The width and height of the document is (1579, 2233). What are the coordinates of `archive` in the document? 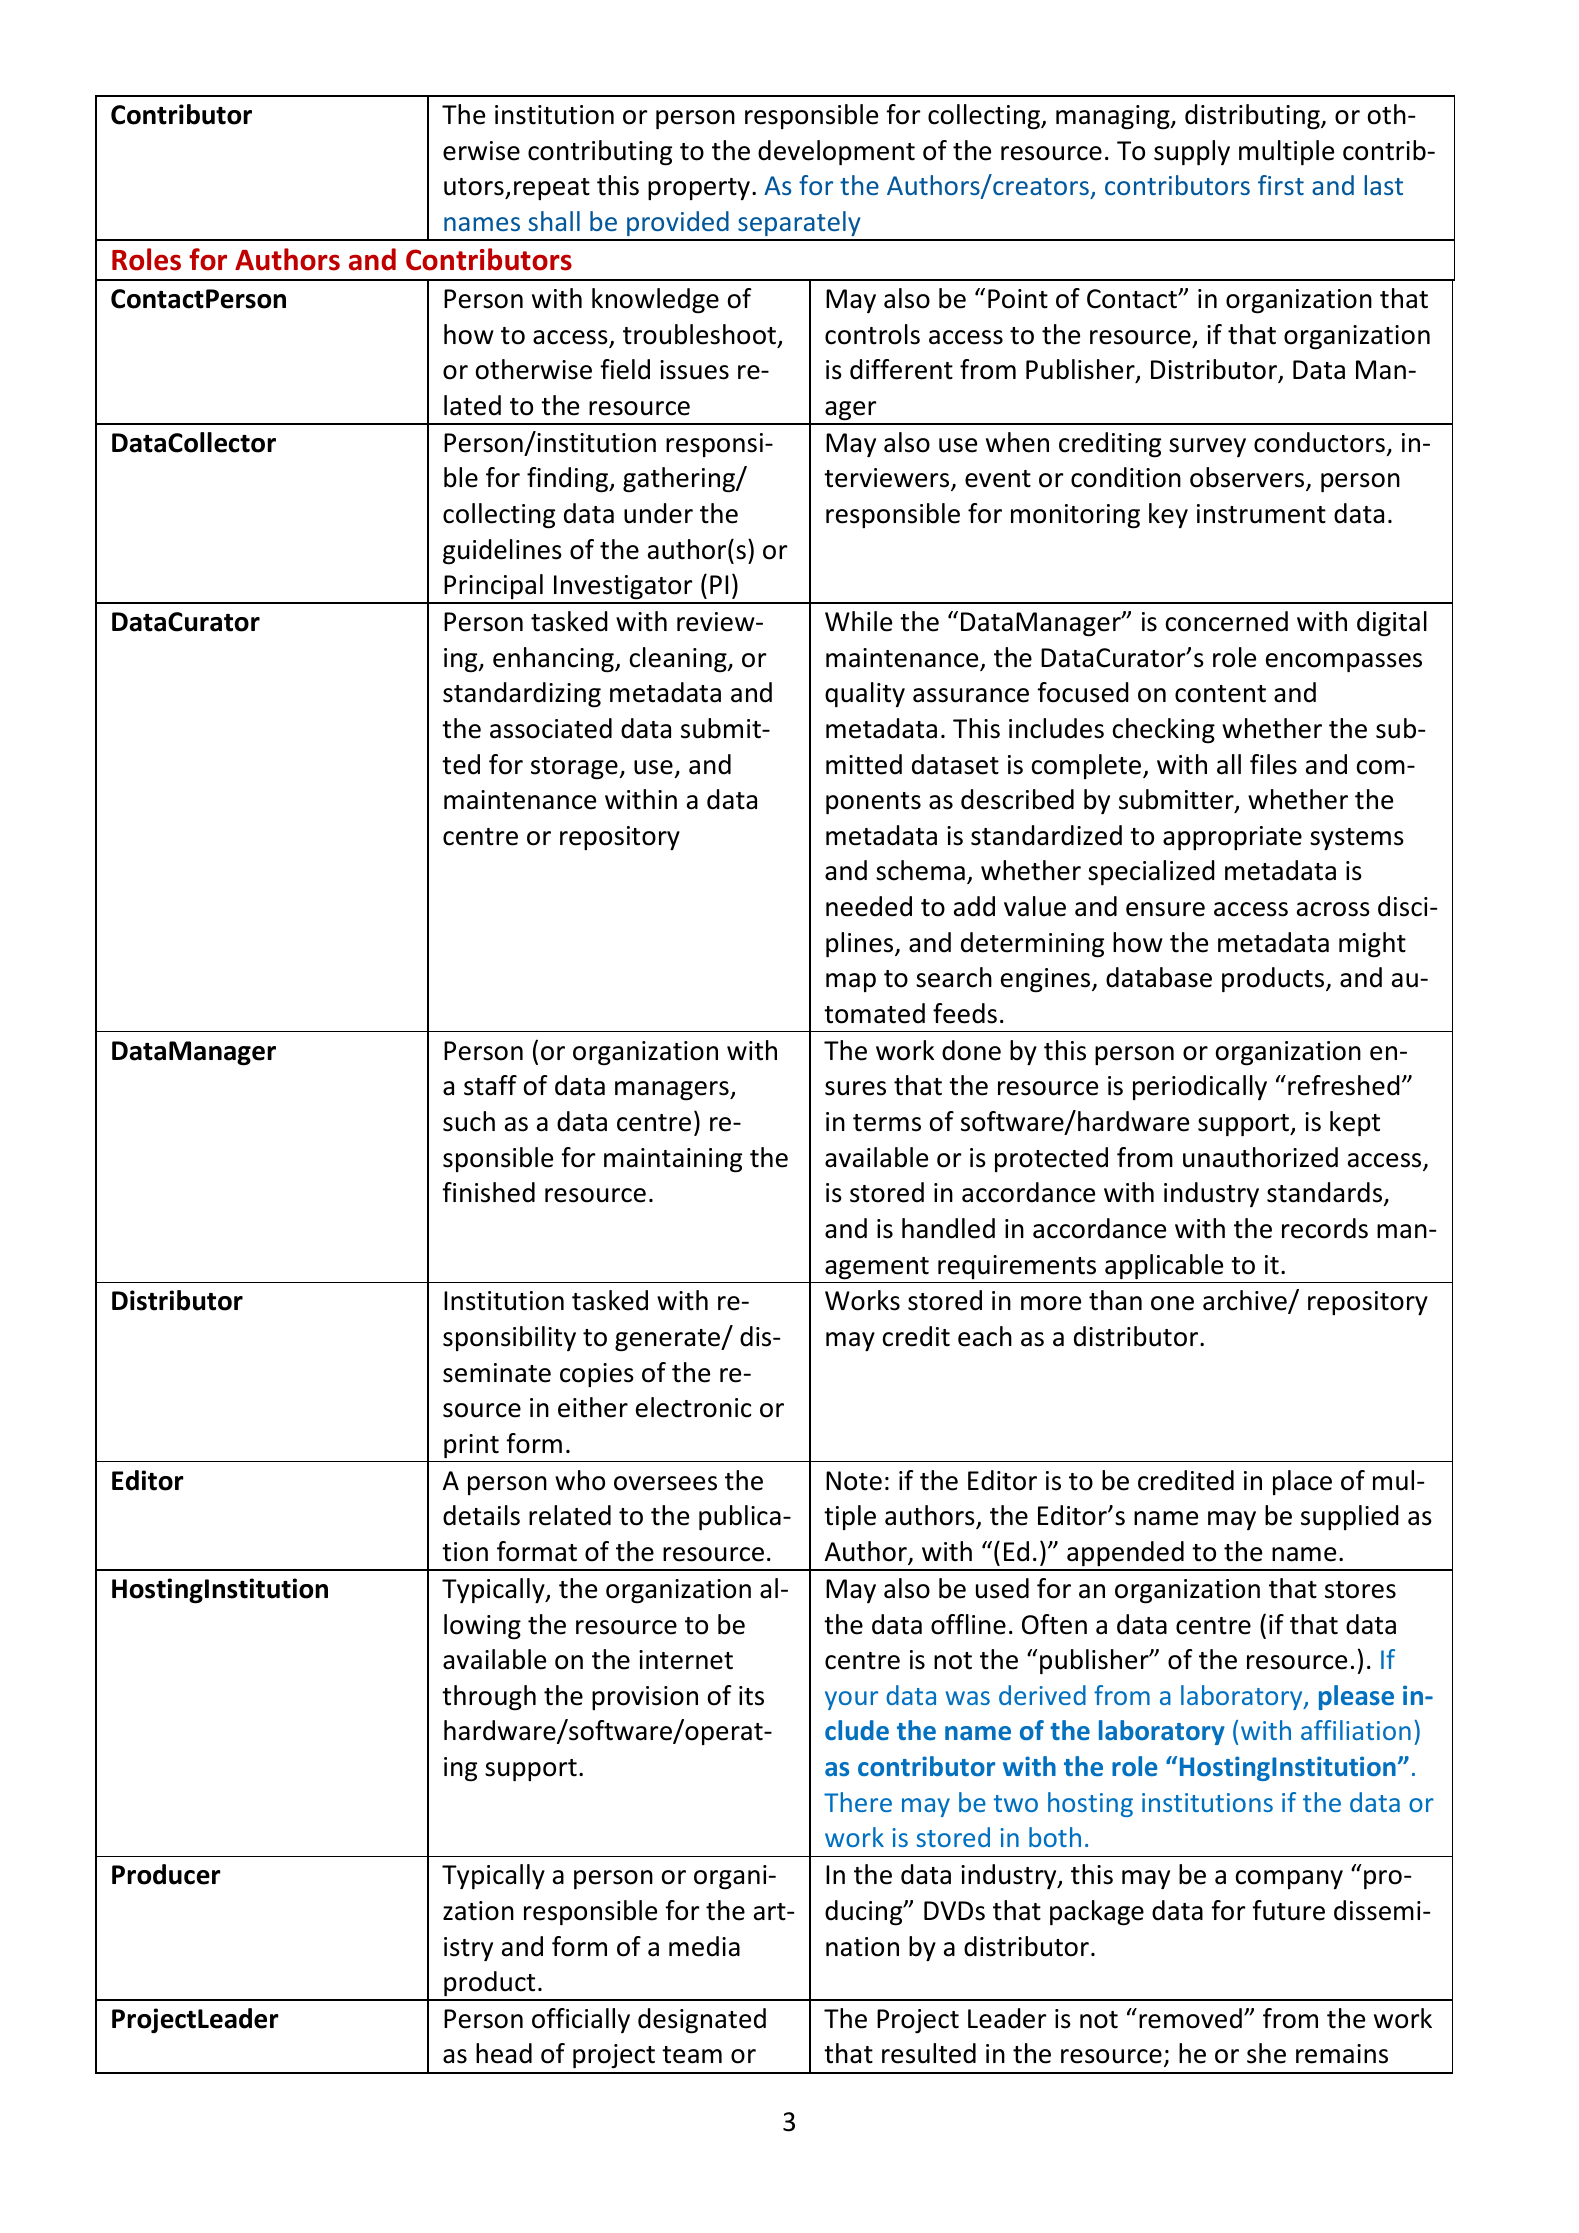 It's located at (1246, 1302).
